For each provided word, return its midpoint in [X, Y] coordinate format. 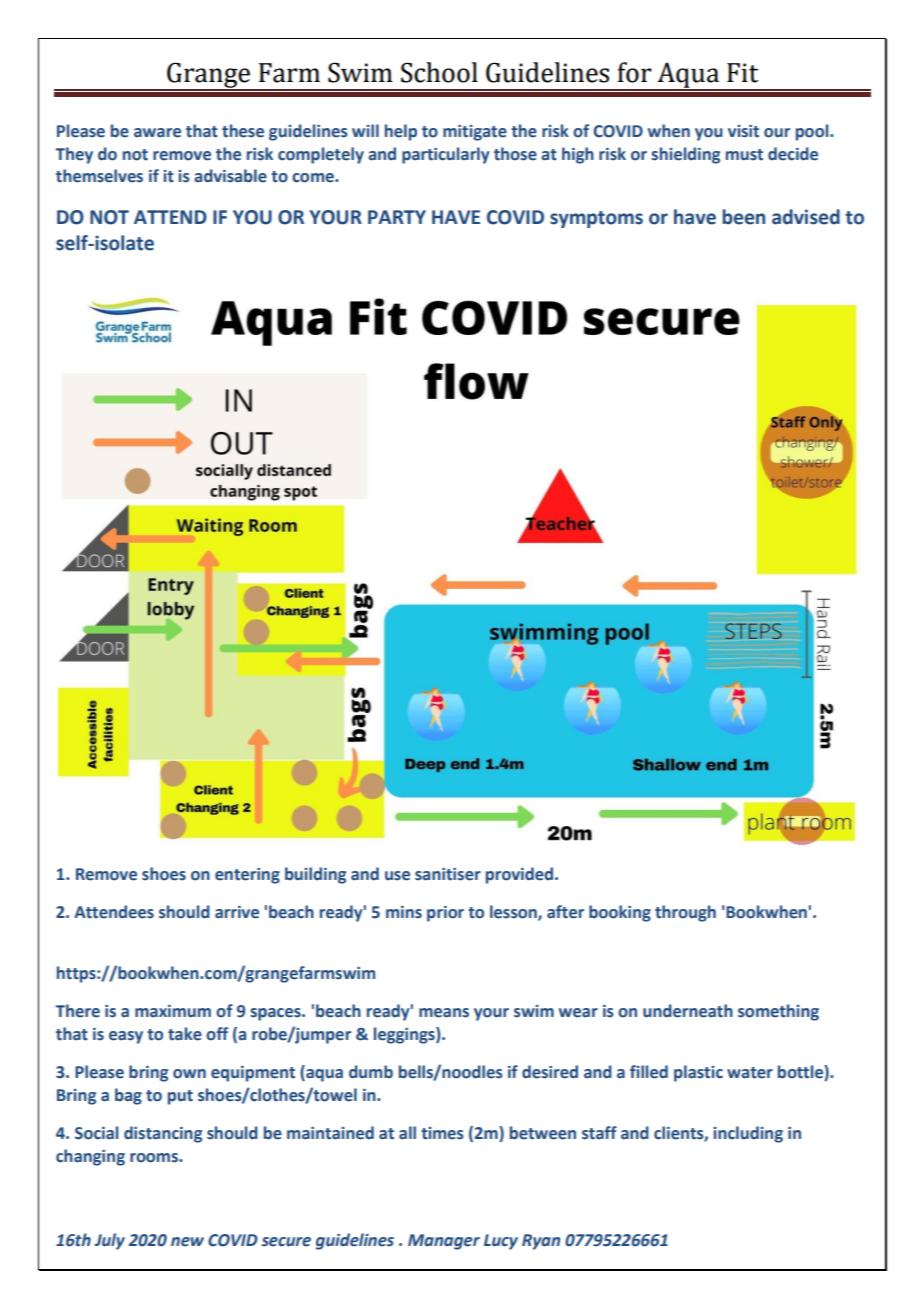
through [685, 913]
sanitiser [448, 874]
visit [743, 131]
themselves [99, 176]
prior [445, 914]
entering [247, 876]
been [743, 217]
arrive [237, 912]
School [439, 72]
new [187, 1242]
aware [157, 133]
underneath [688, 1011]
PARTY [397, 217]
